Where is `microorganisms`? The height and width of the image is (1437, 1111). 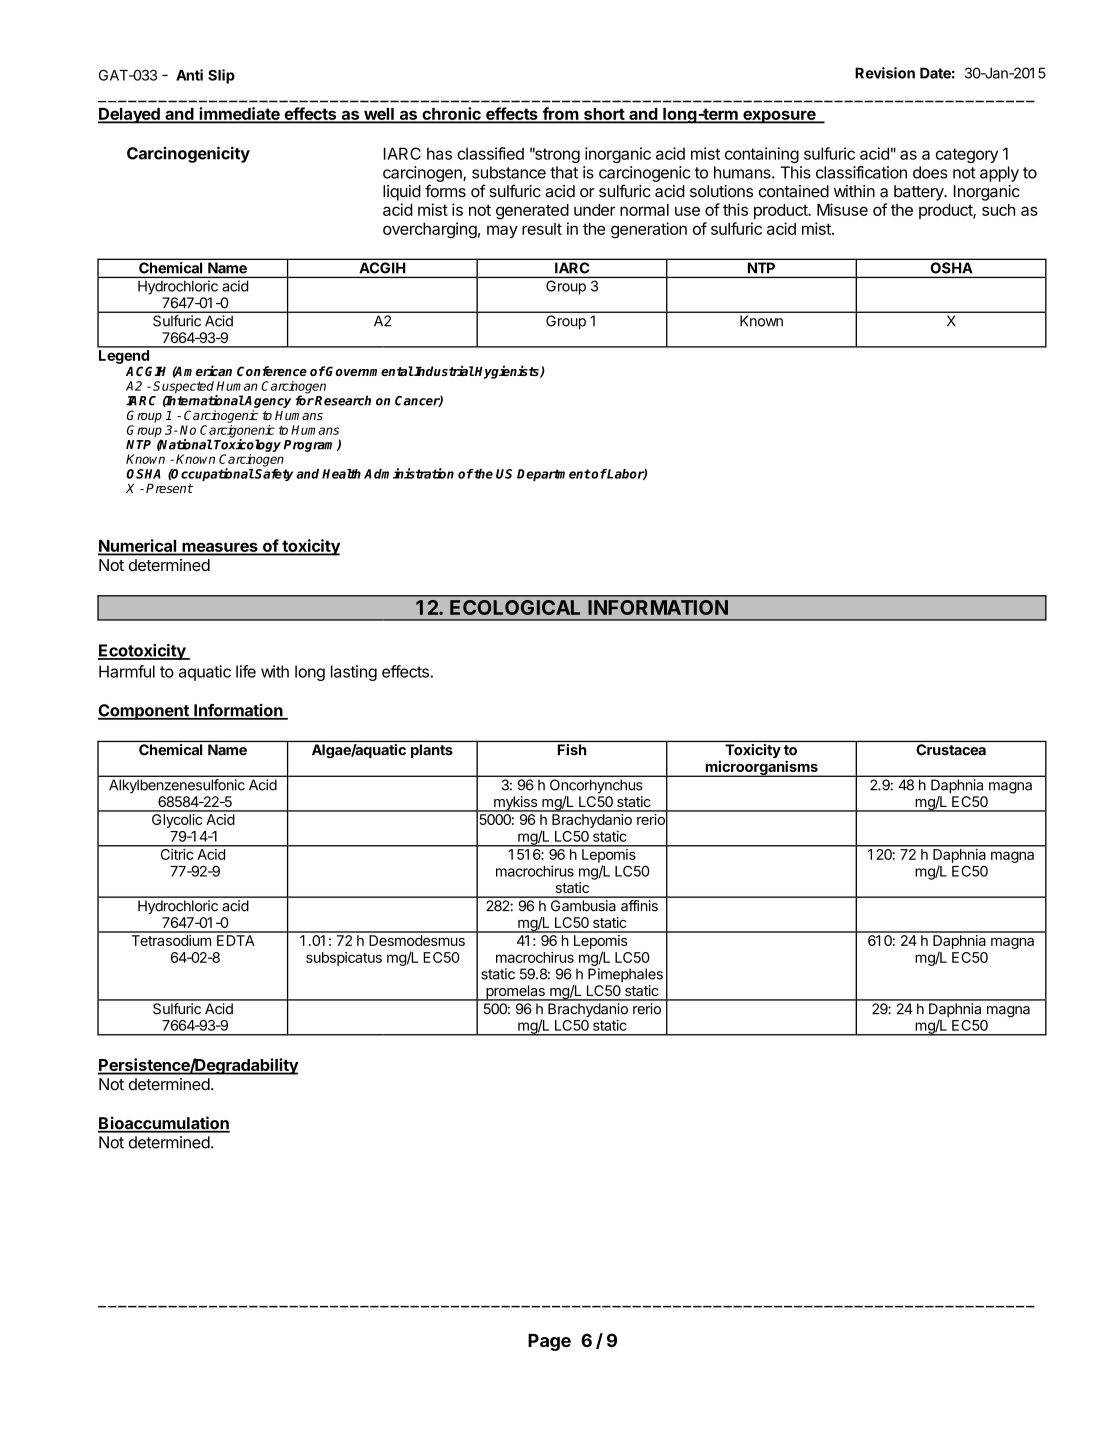
microorganisms is located at coordinates (761, 768).
